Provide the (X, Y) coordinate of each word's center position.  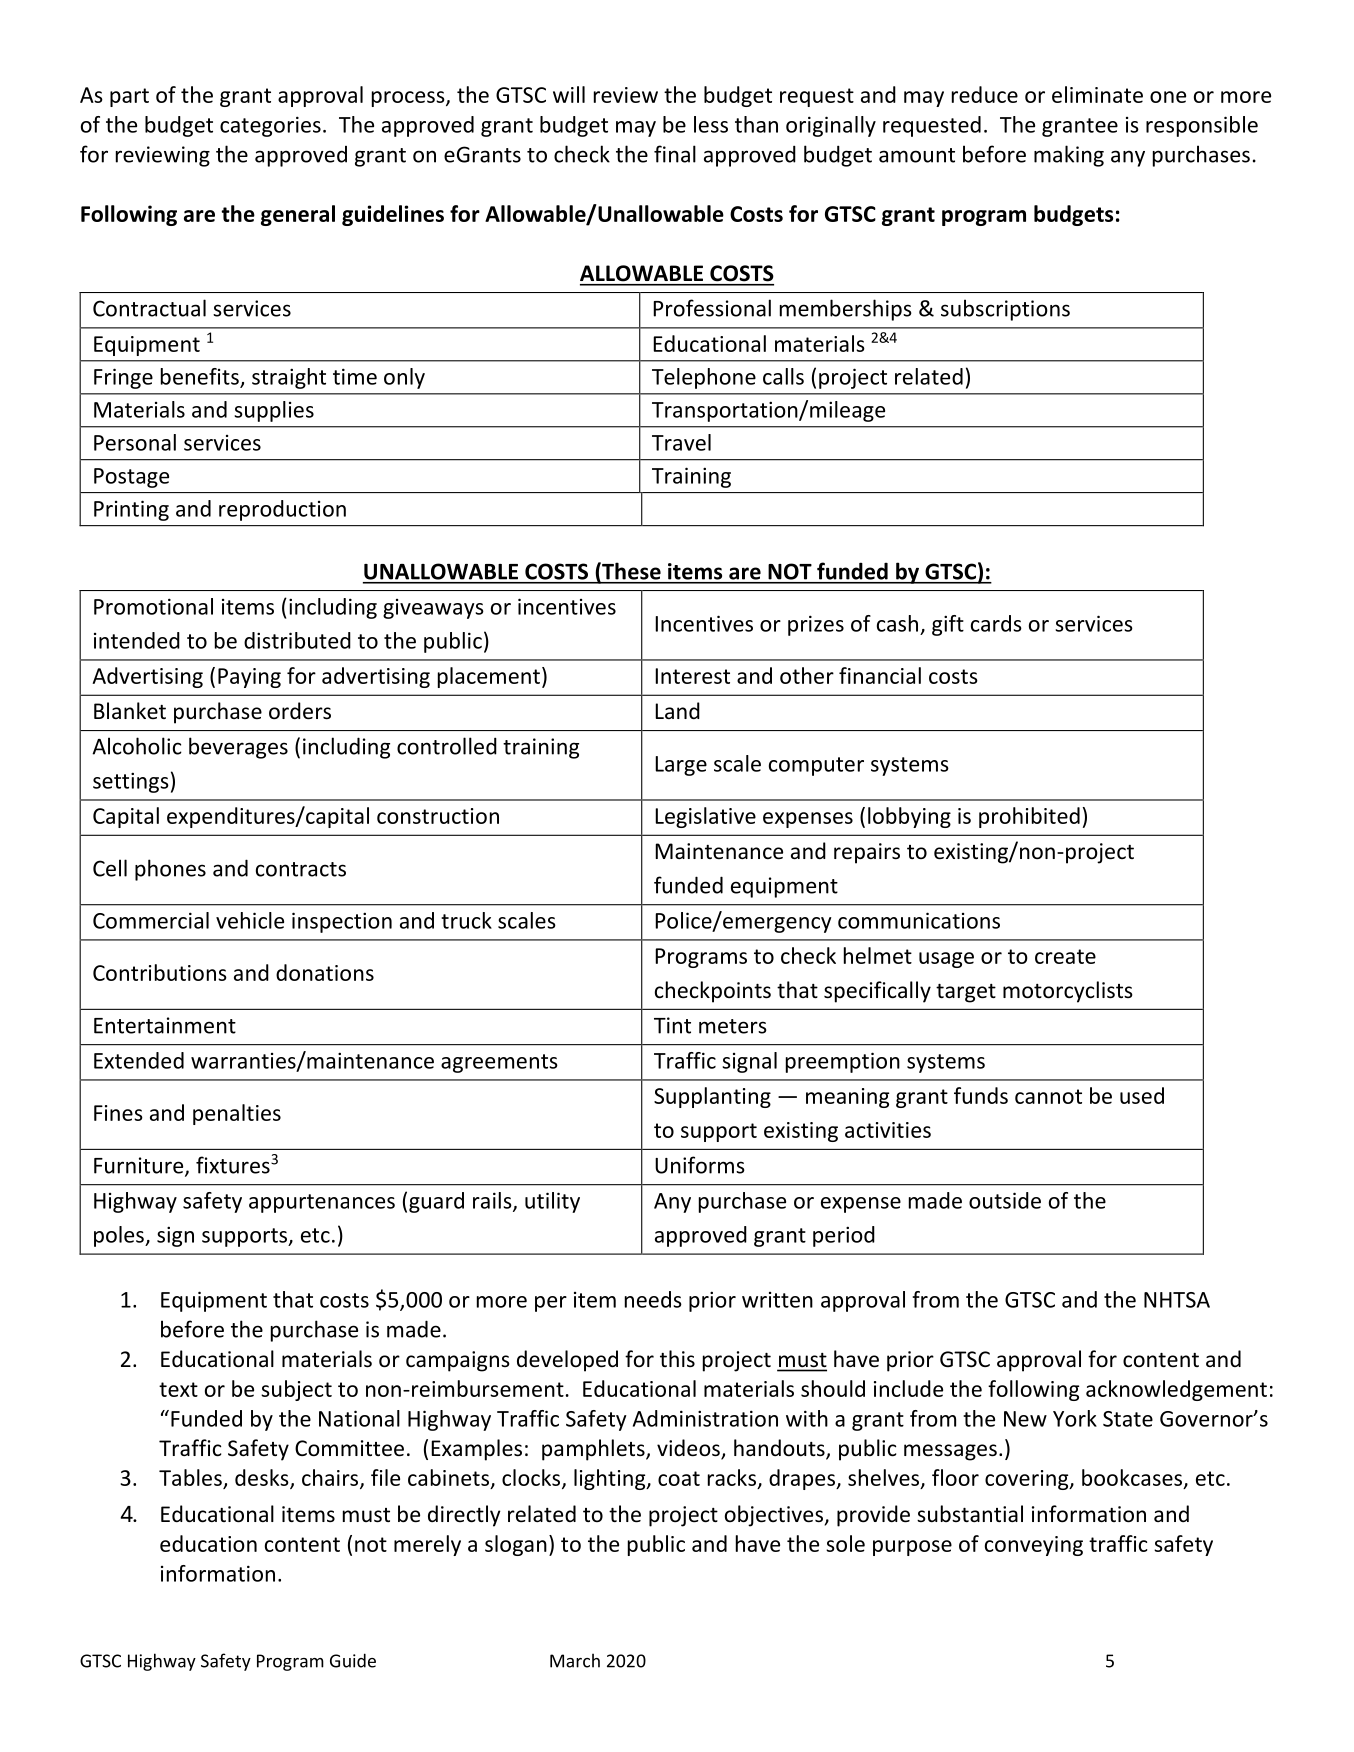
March (575, 1660)
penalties (237, 1114)
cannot (1048, 1096)
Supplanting (712, 1097)
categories (270, 126)
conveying (1034, 1546)
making (1069, 156)
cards (996, 623)
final (675, 154)
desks (263, 1478)
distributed (297, 640)
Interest (692, 676)
